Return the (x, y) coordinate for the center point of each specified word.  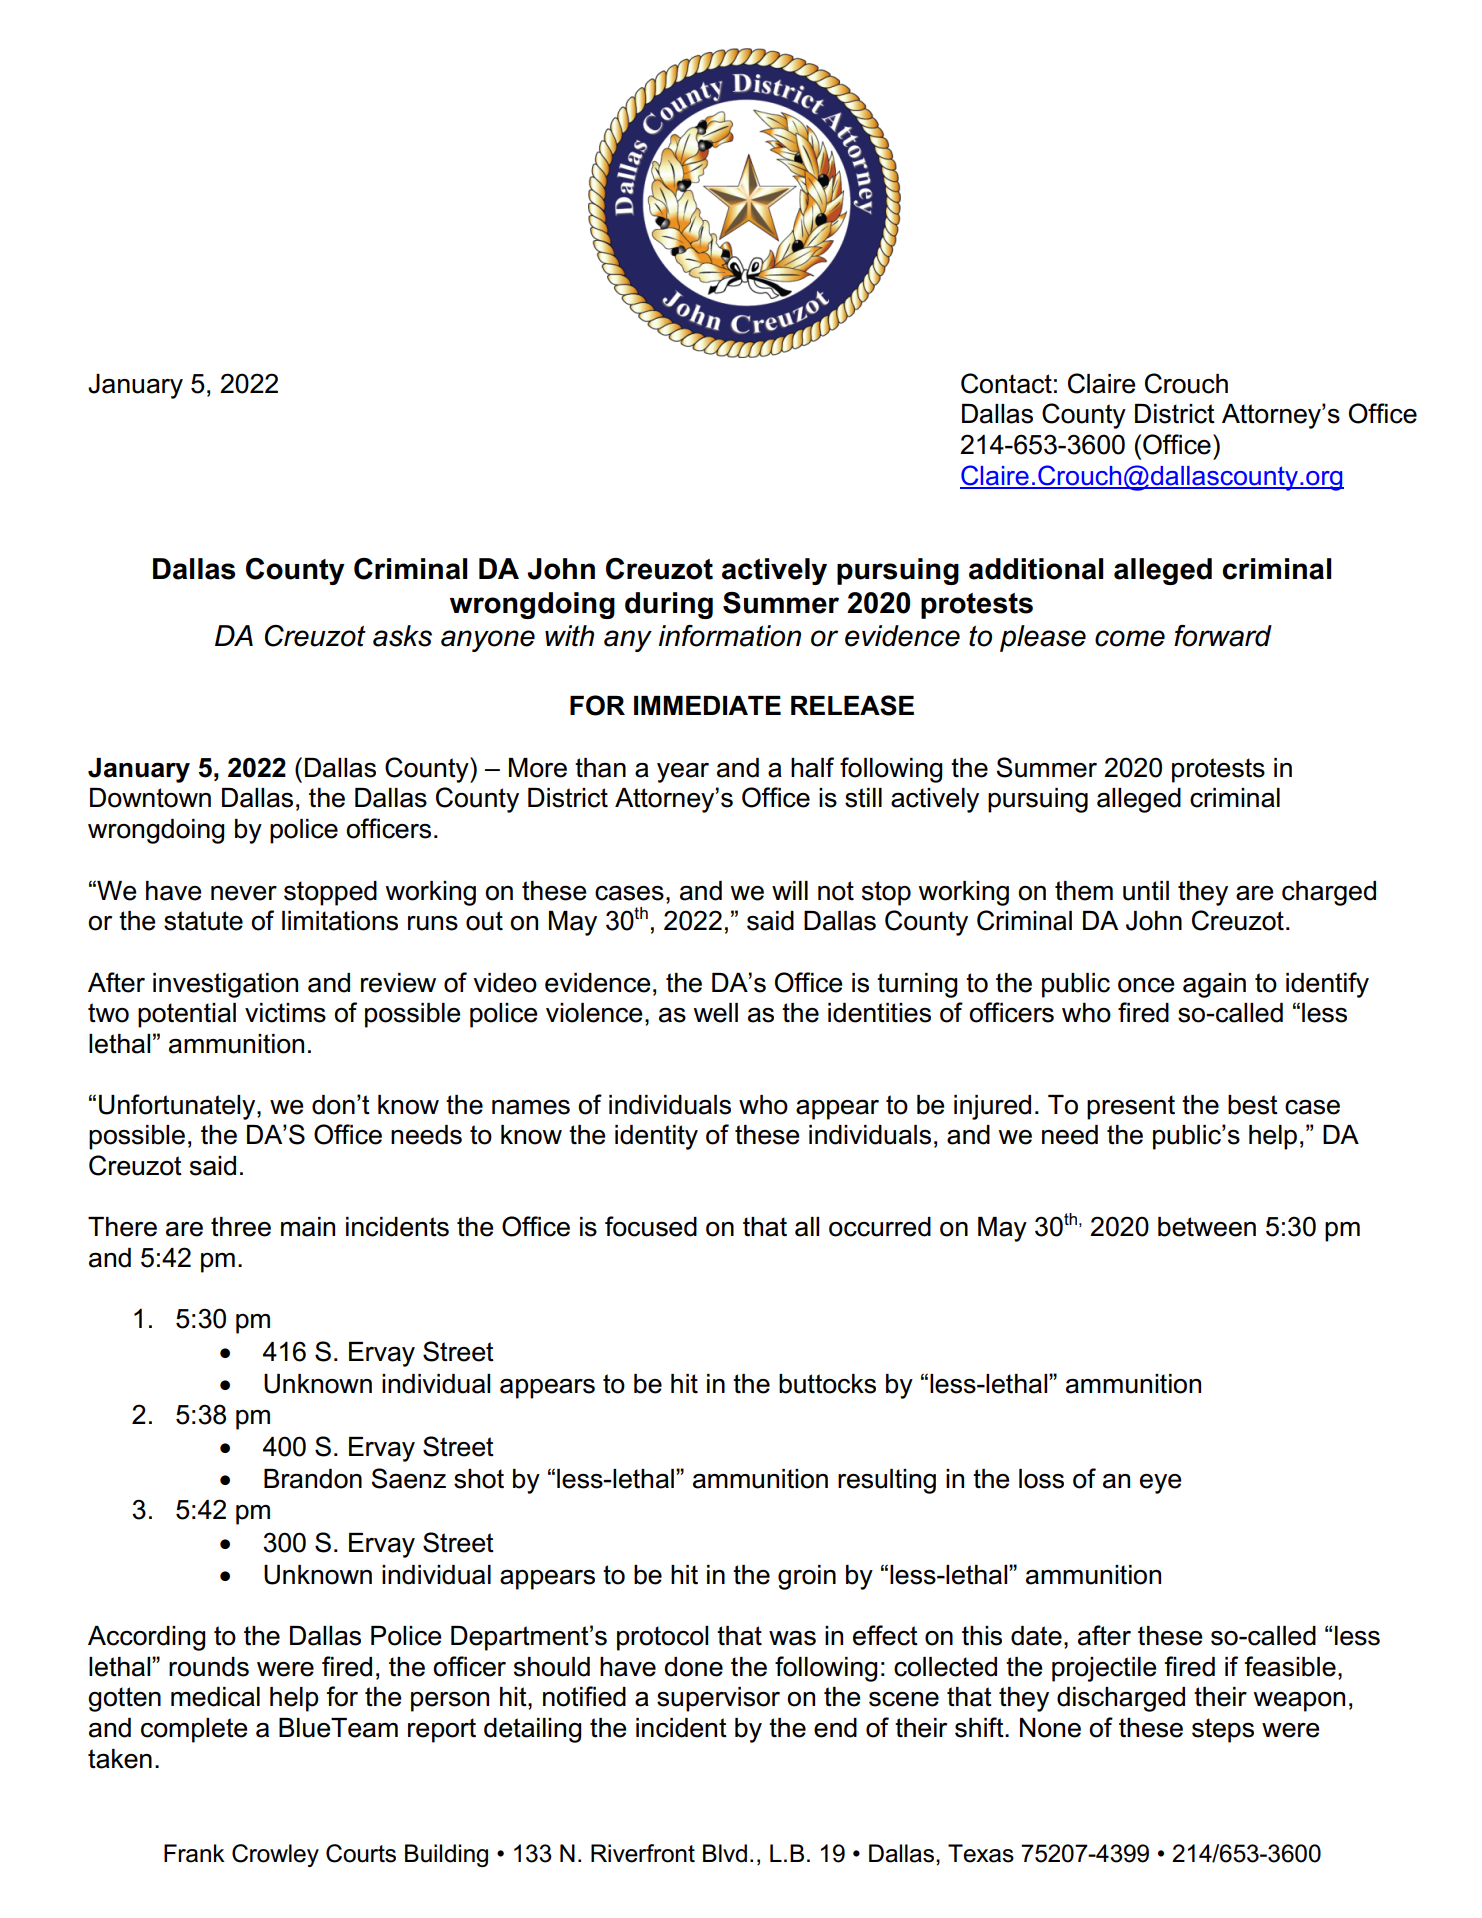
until (1146, 891)
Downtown (150, 798)
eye (1161, 1484)
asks (402, 636)
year (683, 773)
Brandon (313, 1479)
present (1131, 1107)
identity (656, 1137)
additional (1036, 569)
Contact (1006, 383)
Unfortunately (178, 1107)
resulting (887, 1481)
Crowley (275, 1855)
